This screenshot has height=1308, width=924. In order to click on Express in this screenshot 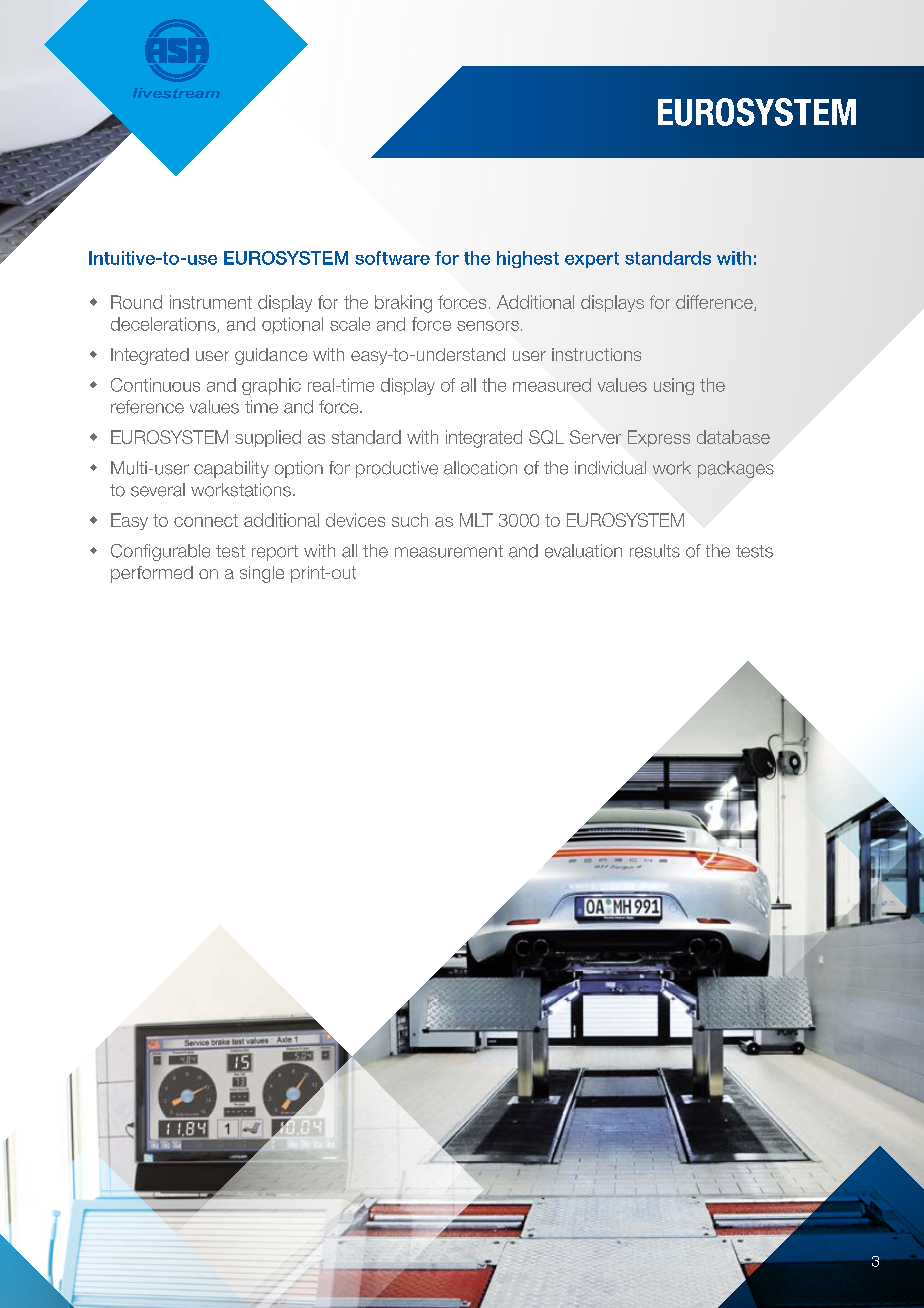, I will do `click(659, 438)`.
